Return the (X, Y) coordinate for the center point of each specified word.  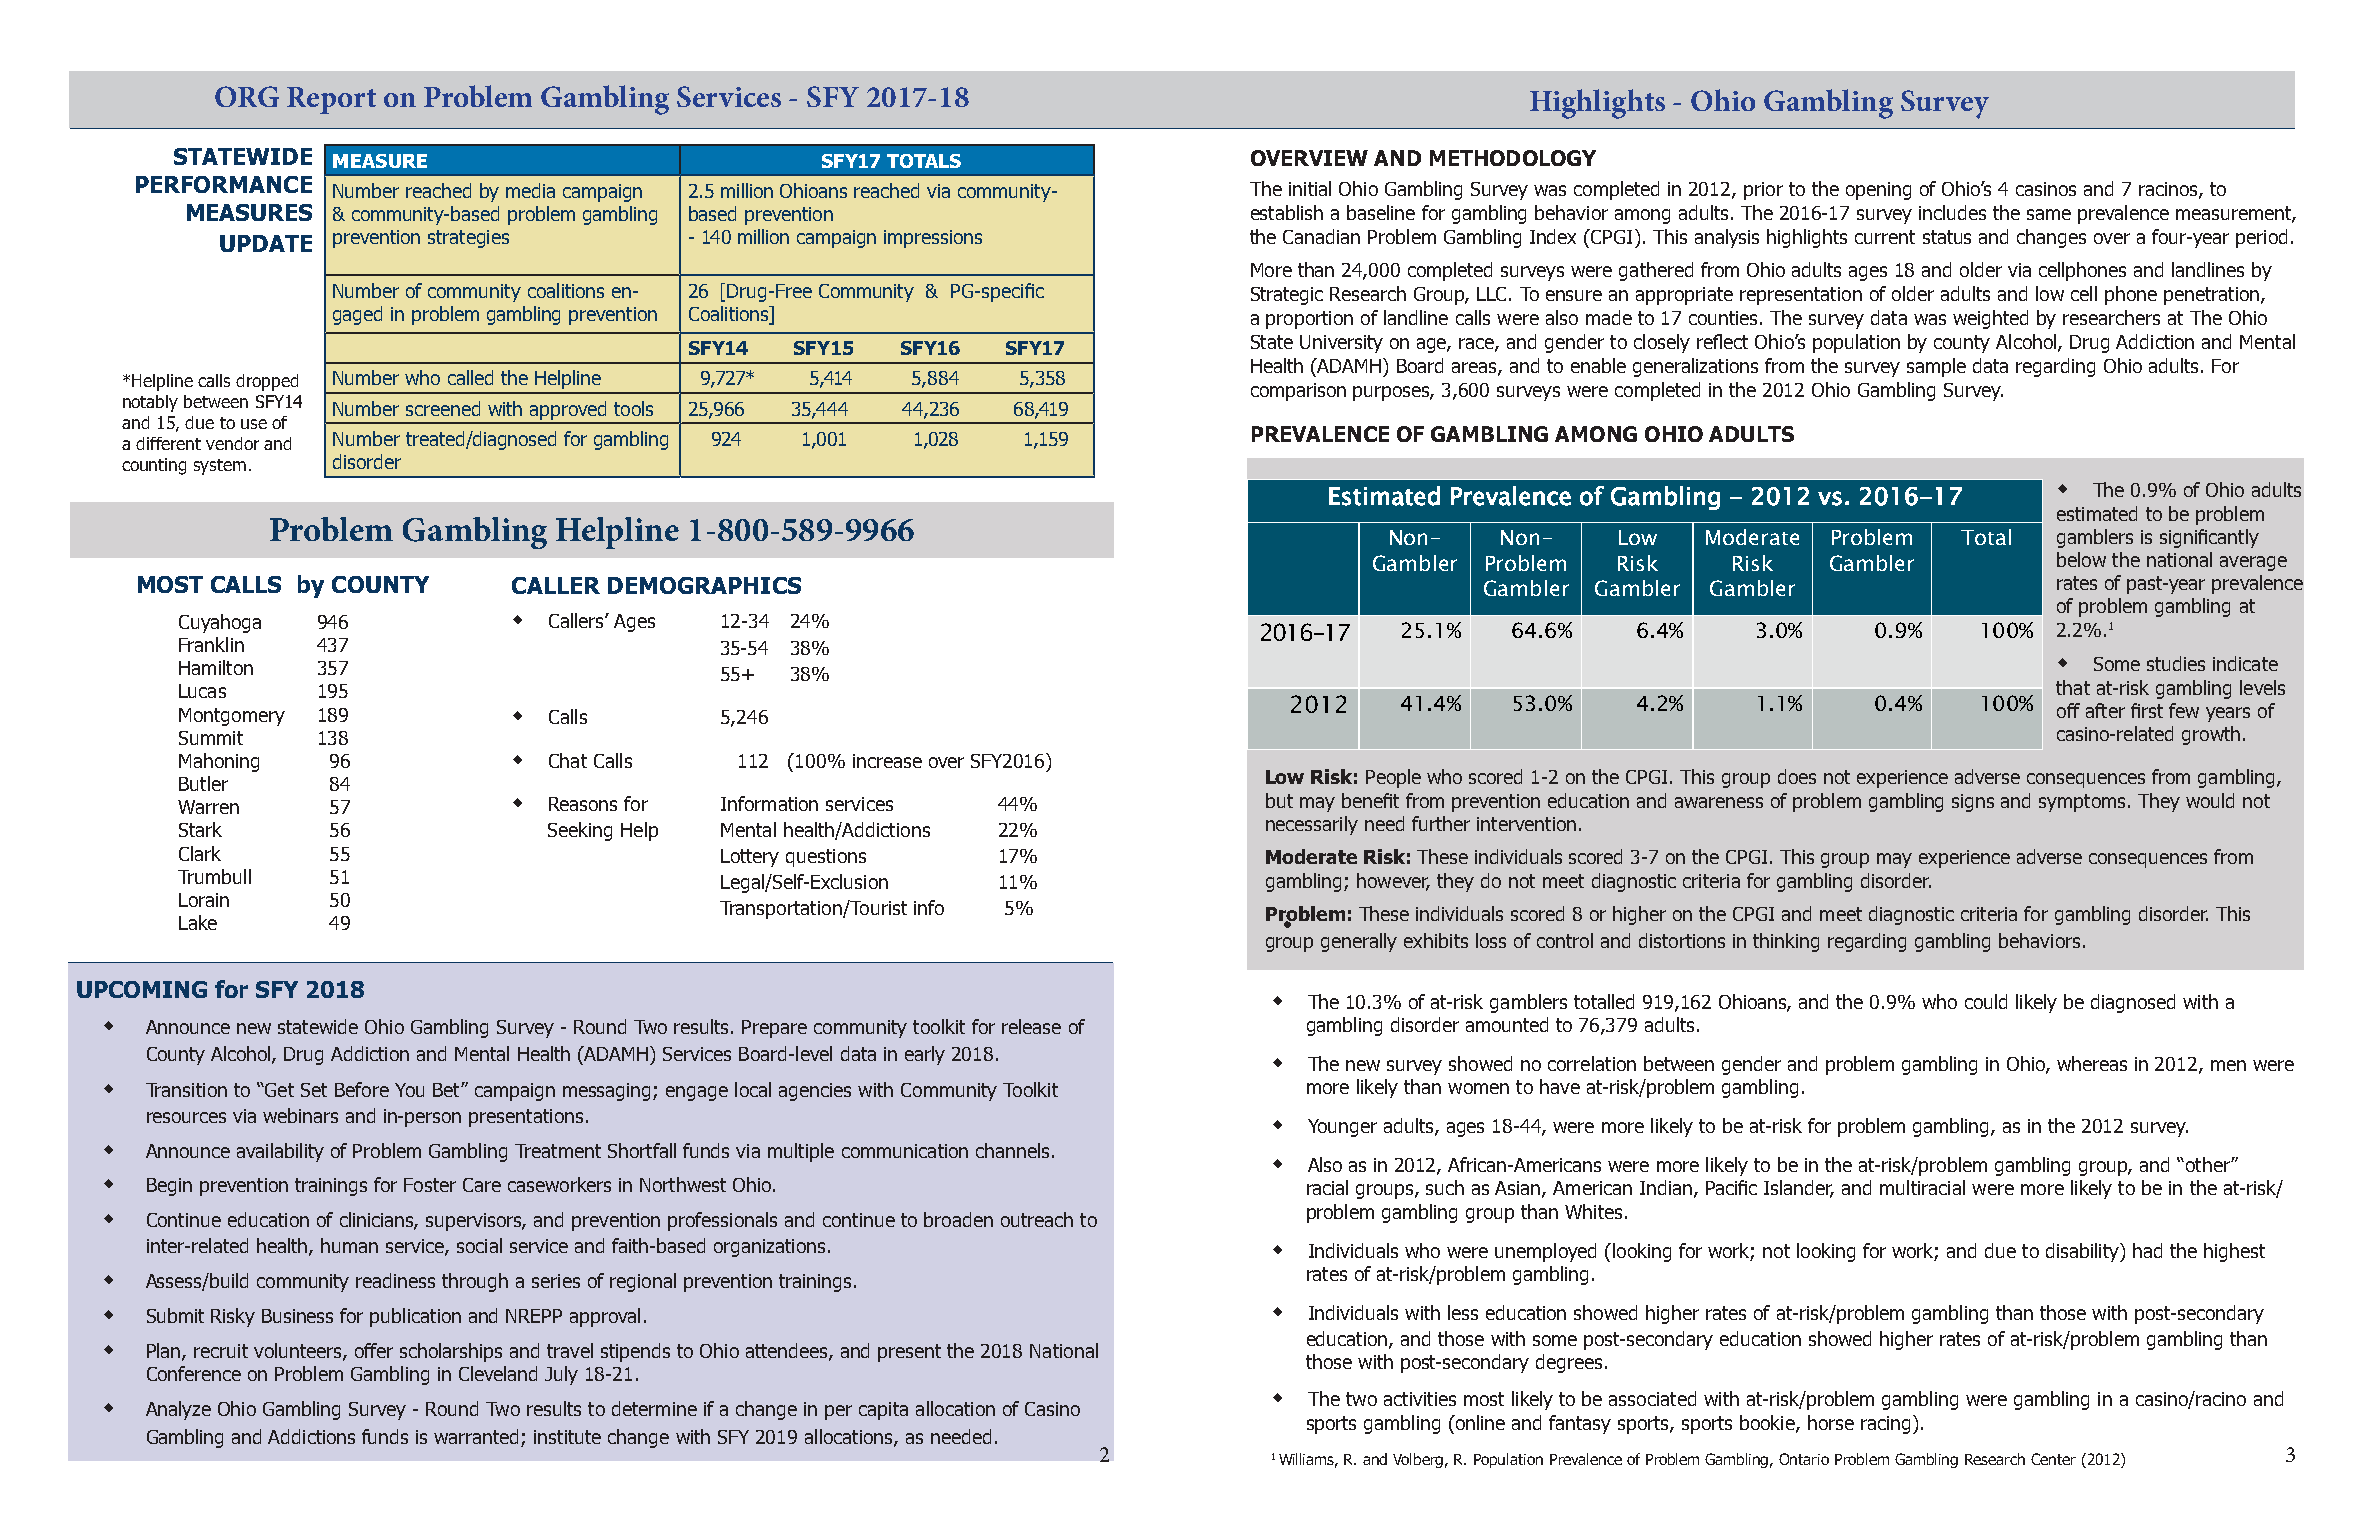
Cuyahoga (220, 623)
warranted (476, 1436)
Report (331, 100)
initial (1310, 188)
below (2081, 559)
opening (1878, 191)
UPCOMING (142, 989)
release (1031, 1026)
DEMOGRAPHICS (704, 585)
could (1986, 1001)
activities (1420, 1399)
